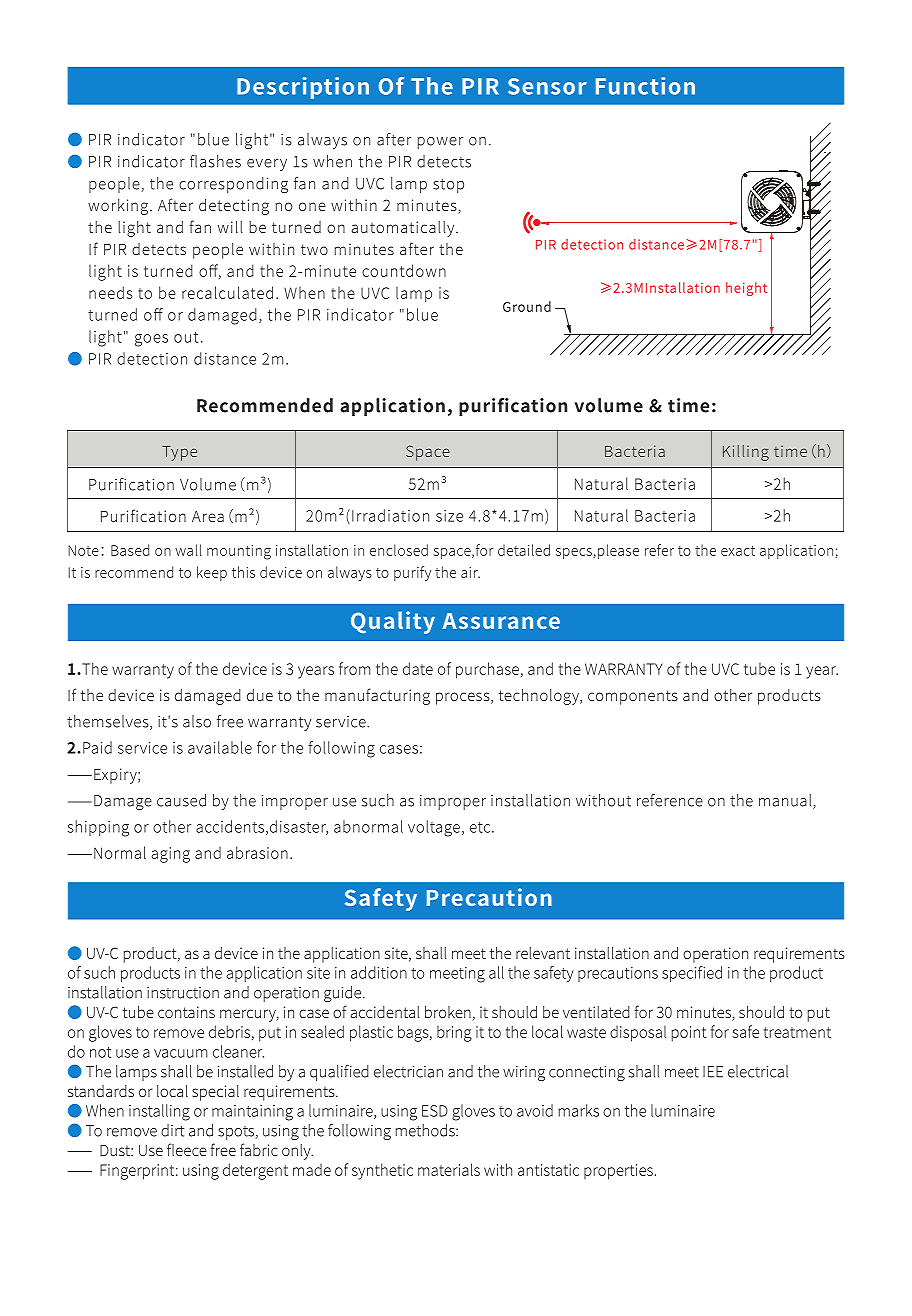 The image size is (912, 1316). Describe the element at coordinates (233, 185) in the screenshot. I see `corresponding` at that location.
